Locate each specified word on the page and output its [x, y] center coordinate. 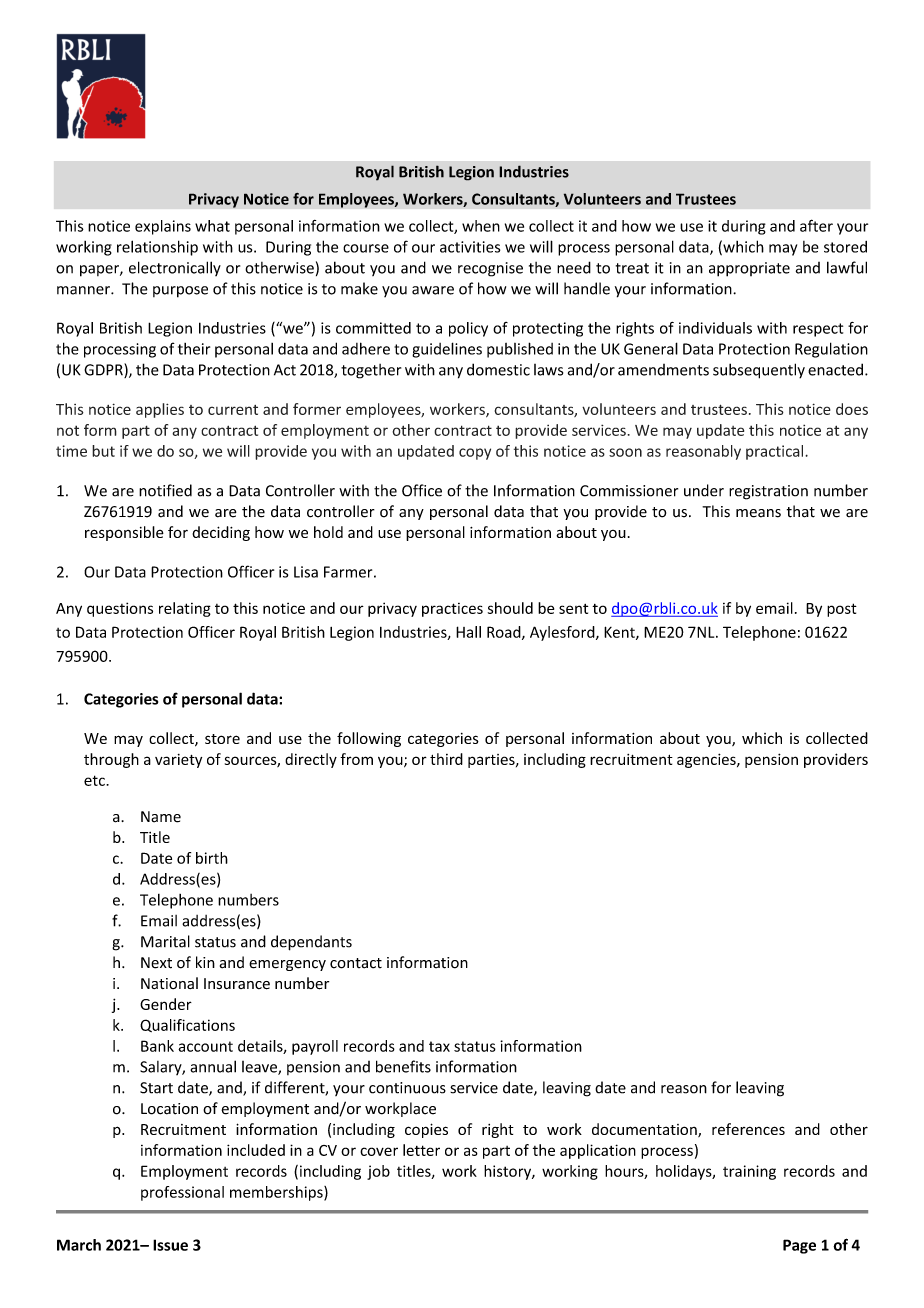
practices [452, 610]
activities [470, 247]
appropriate [749, 269]
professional [182, 1193]
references [748, 1129]
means [758, 513]
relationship [157, 248]
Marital [165, 941]
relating [185, 609]
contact [356, 963]
